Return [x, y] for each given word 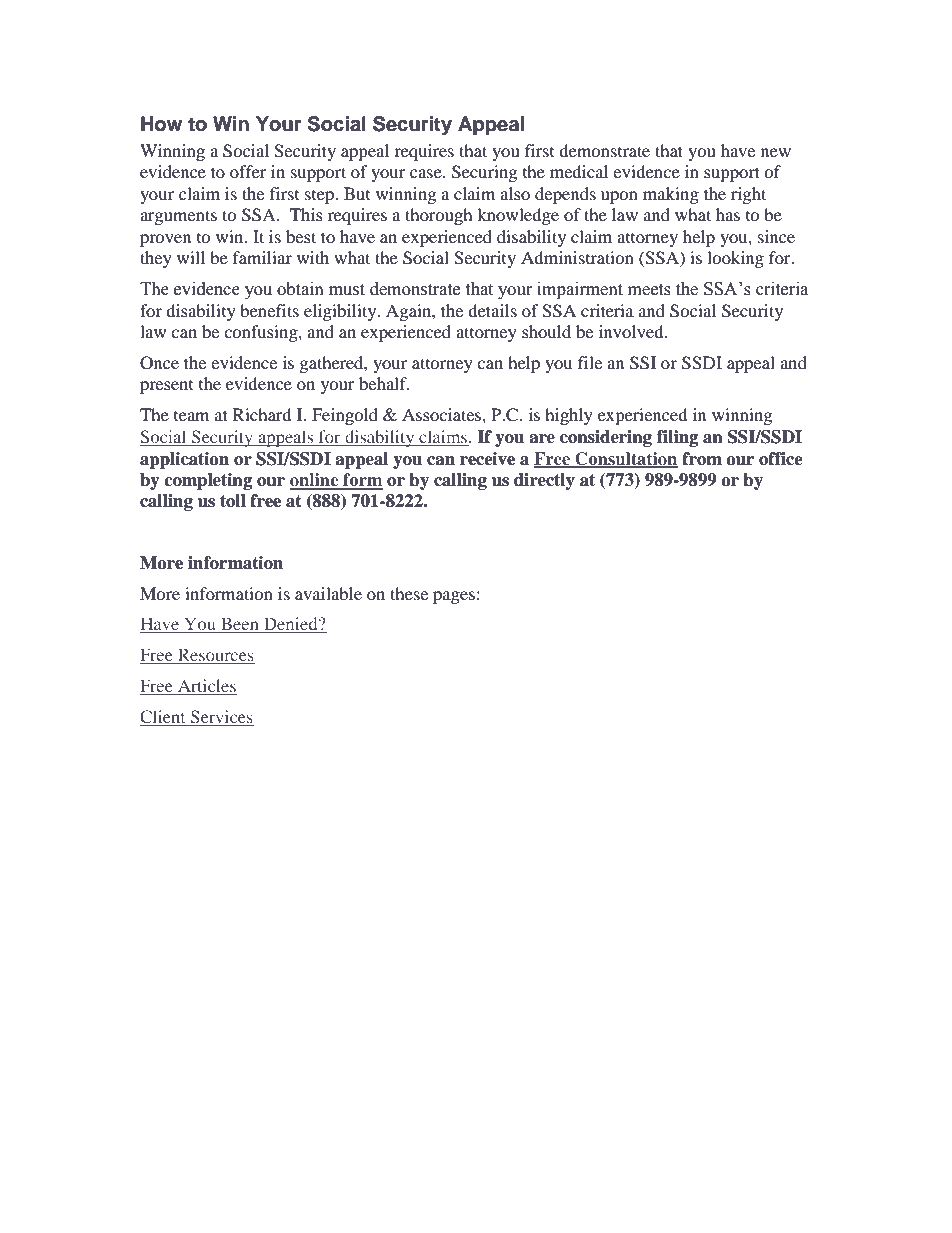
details [492, 310]
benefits [269, 310]
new [776, 152]
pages [454, 597]
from [702, 459]
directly [544, 481]
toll [233, 501]
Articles [206, 687]
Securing [484, 173]
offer [248, 171]
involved [632, 331]
